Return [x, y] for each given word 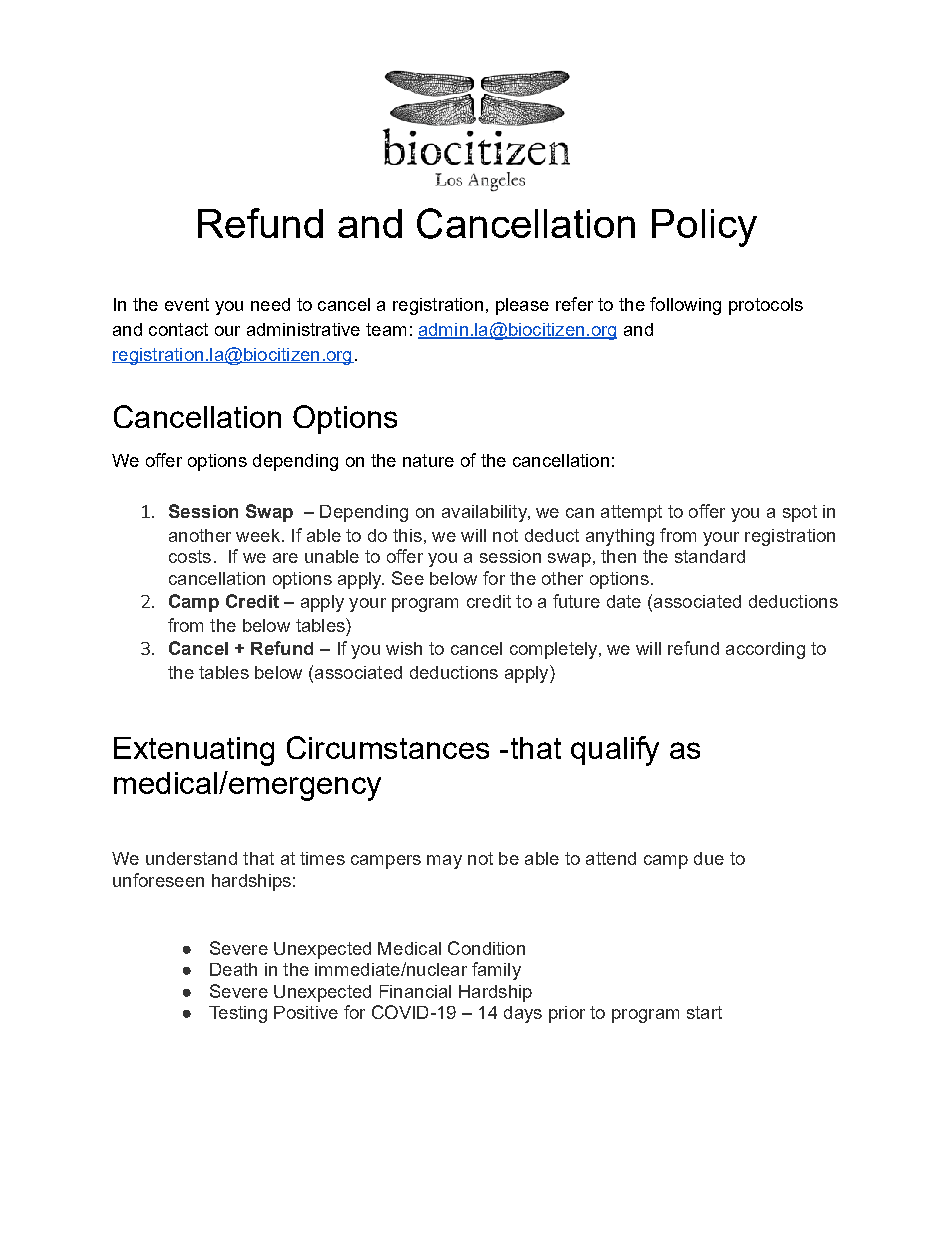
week [258, 535]
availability [485, 513]
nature [428, 460]
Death [233, 969]
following [685, 306]
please [522, 306]
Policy [704, 228]
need [270, 304]
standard [710, 556]
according [765, 650]
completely [555, 650]
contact [178, 329]
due [709, 858]
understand [191, 858]
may [444, 862]
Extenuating [194, 751]
